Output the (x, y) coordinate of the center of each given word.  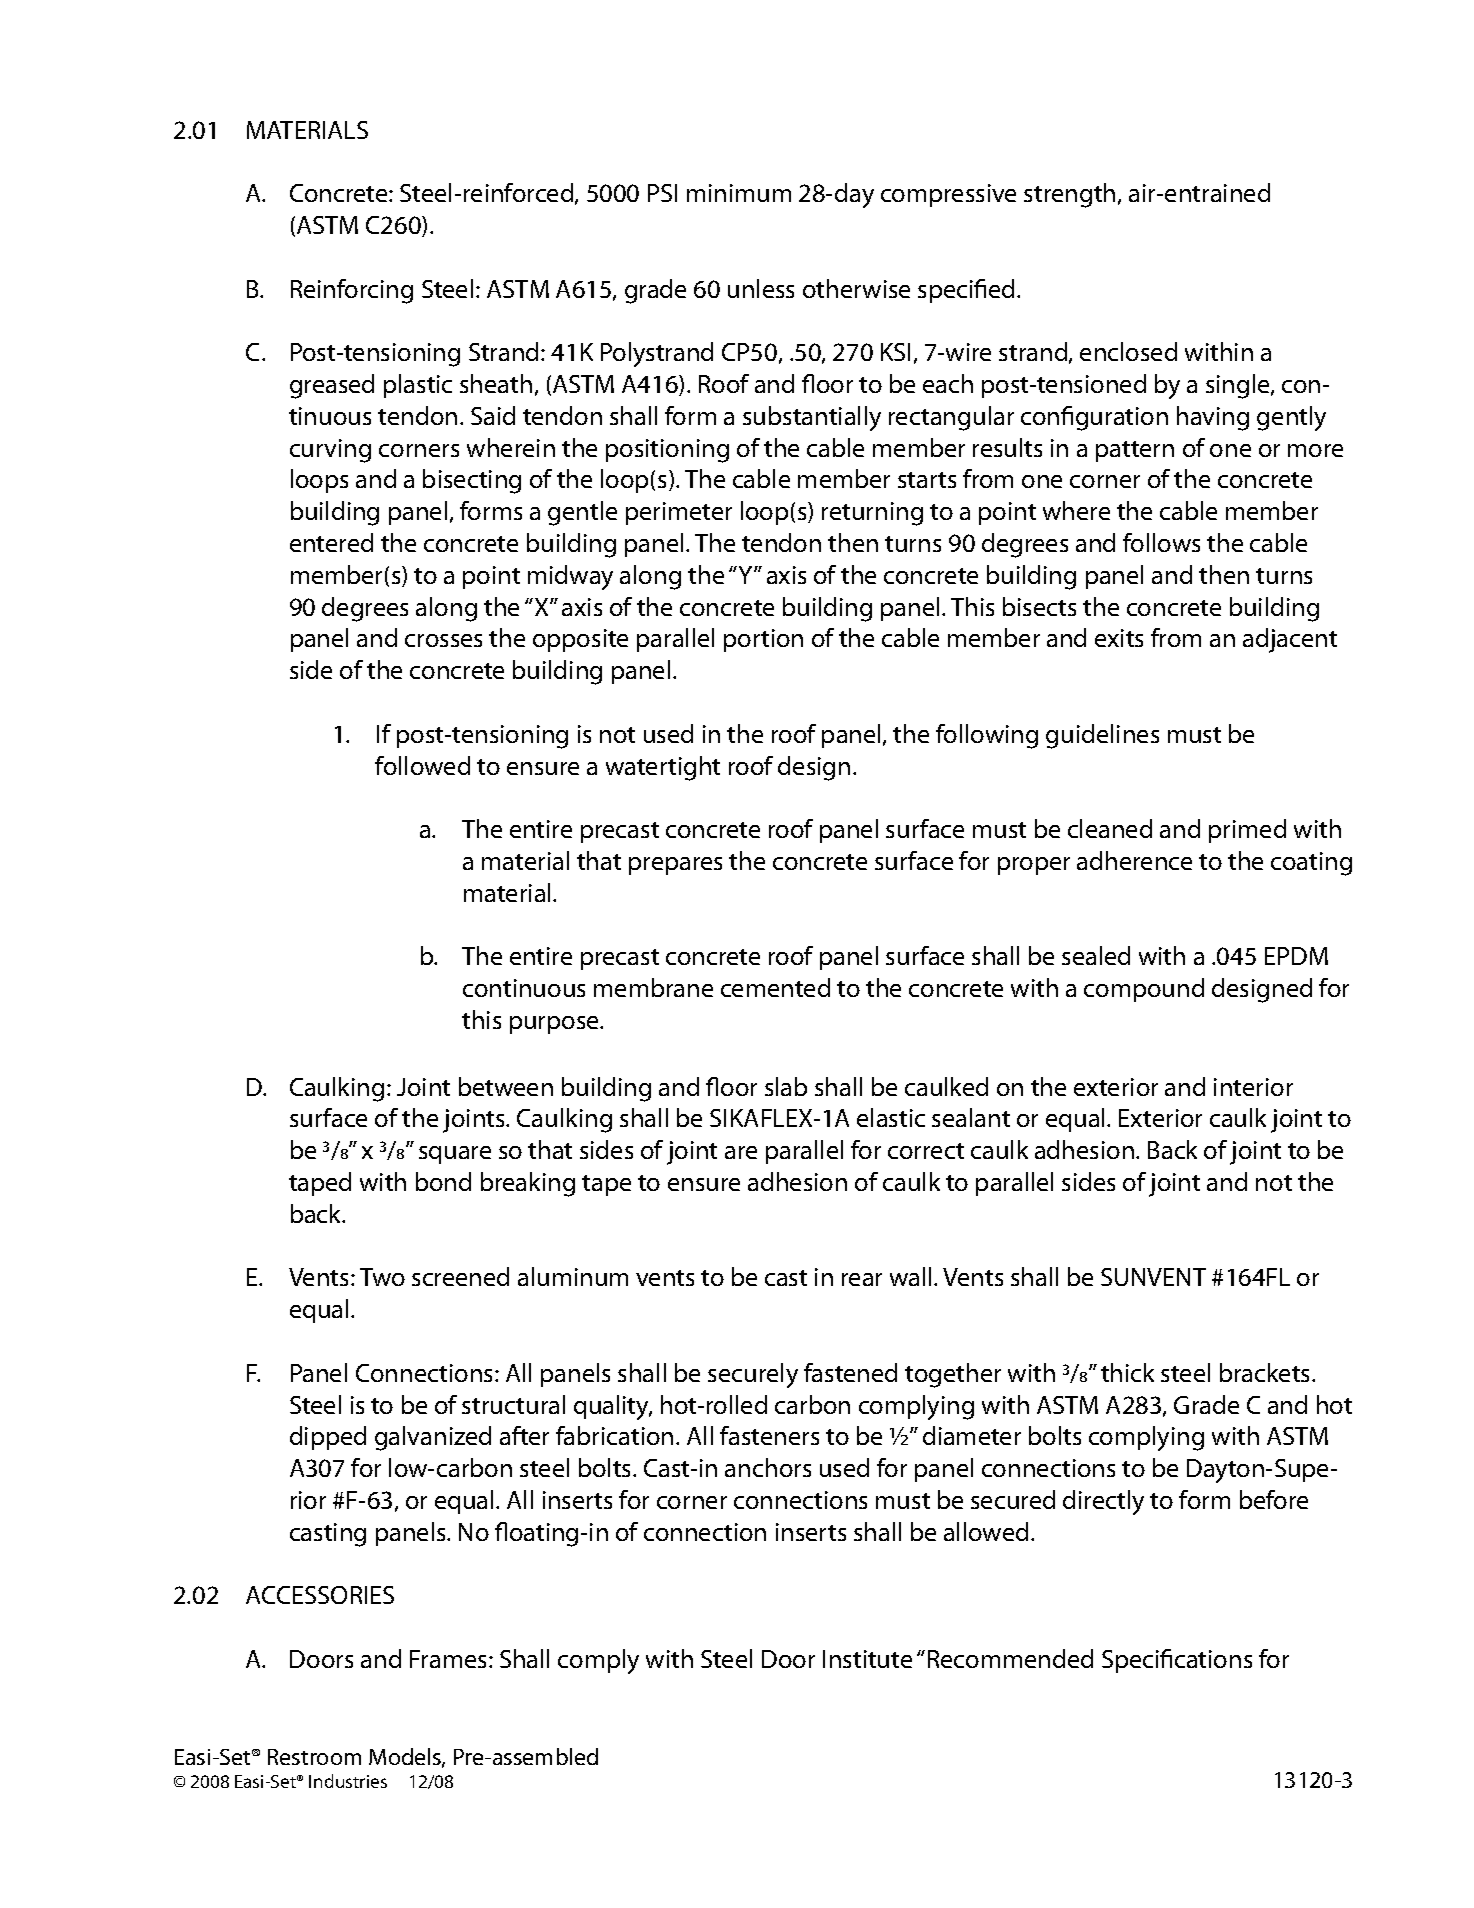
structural (513, 1404)
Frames (448, 1659)
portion (763, 640)
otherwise (856, 288)
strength (1069, 195)
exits (1119, 638)
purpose (556, 1025)
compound (1144, 990)
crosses (443, 640)
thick (1127, 1372)
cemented (775, 987)
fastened (850, 1372)
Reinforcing (352, 291)
